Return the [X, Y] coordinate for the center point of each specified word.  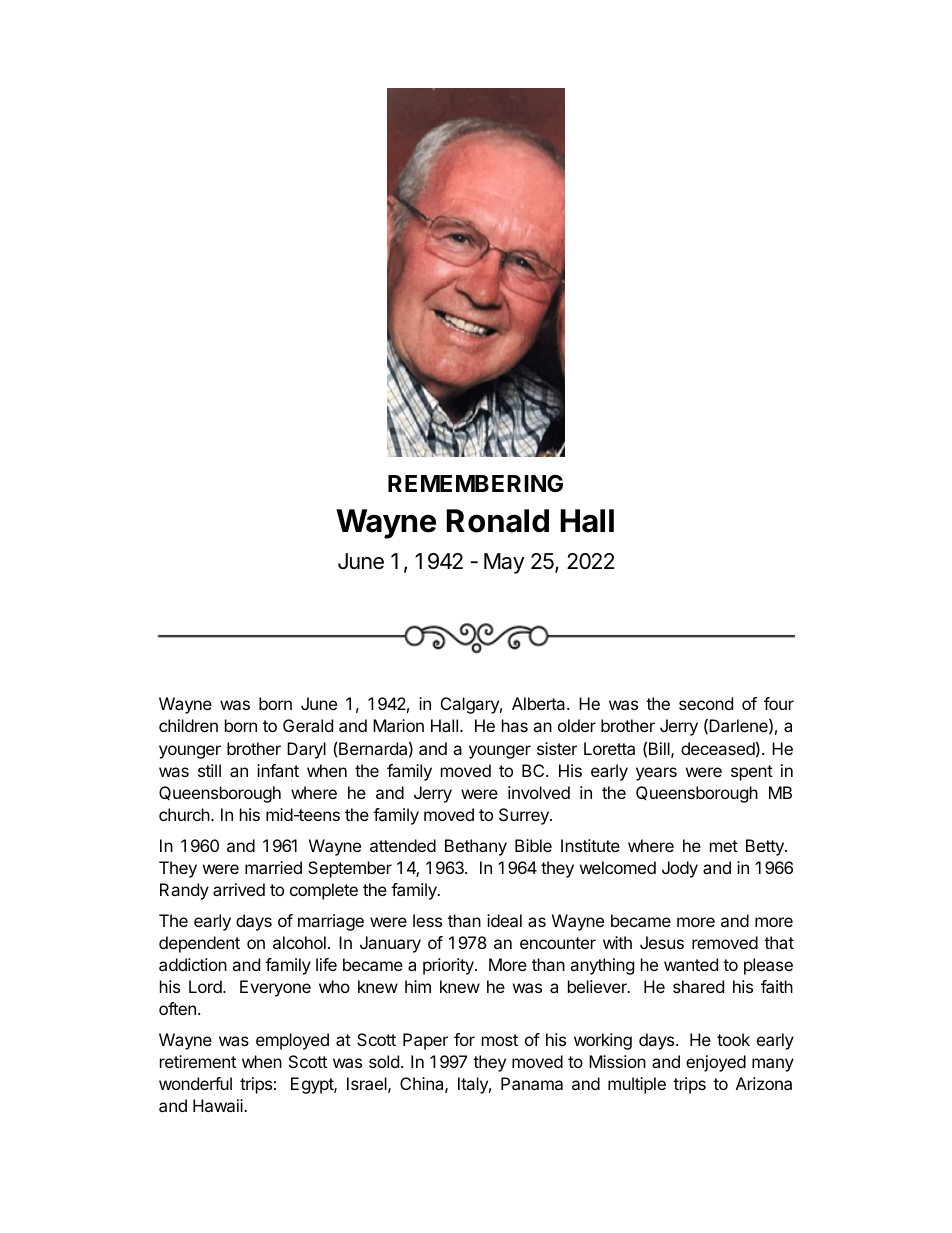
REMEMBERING [475, 483]
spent [752, 773]
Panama [532, 1083]
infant [278, 770]
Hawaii [219, 1105]
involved [539, 792]
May [504, 563]
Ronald [497, 521]
